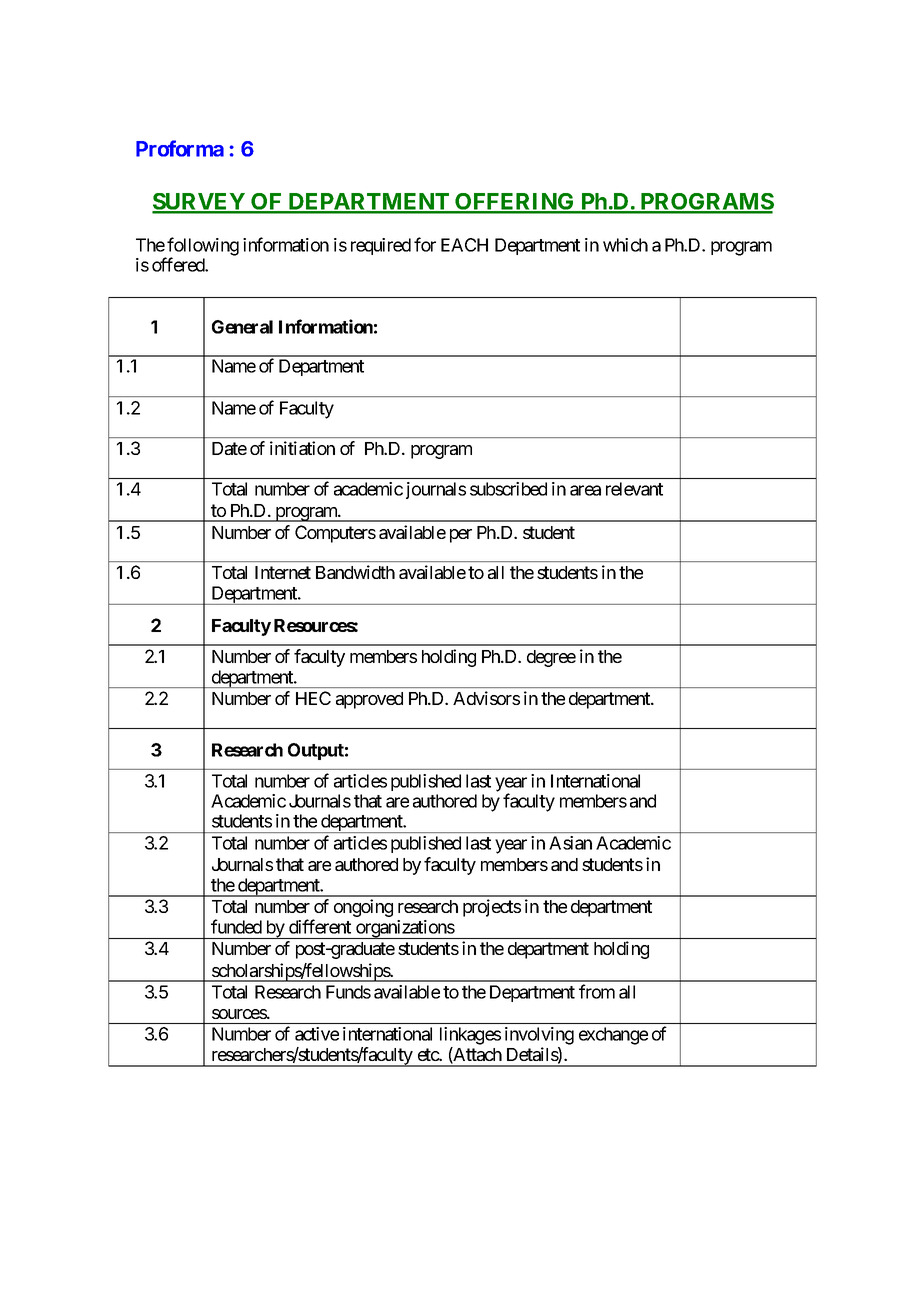 This screenshot has height=1308, width=924. Describe the element at coordinates (381, 246) in the screenshot. I see `required` at that location.
